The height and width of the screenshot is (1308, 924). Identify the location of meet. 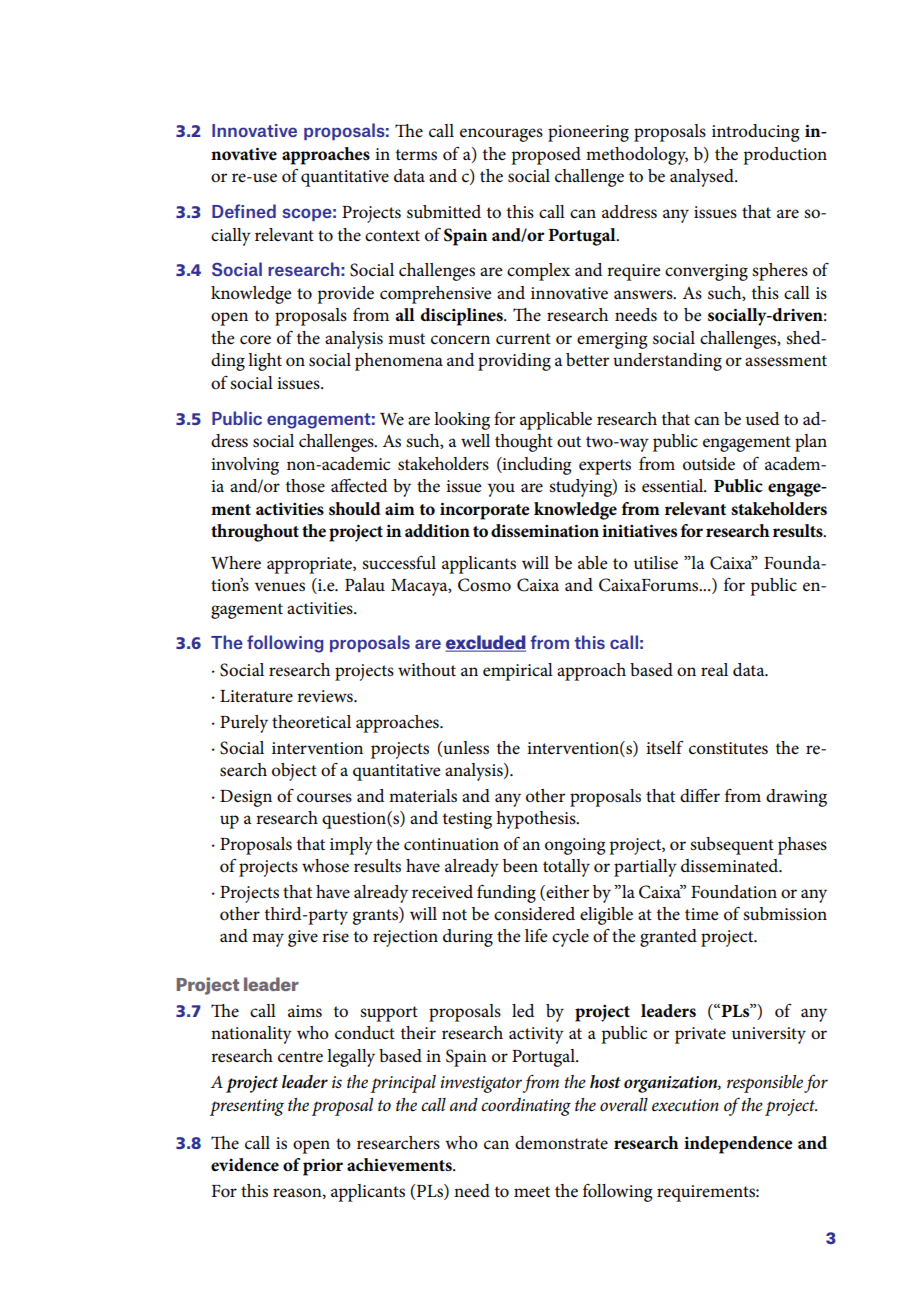
(532, 1191).
